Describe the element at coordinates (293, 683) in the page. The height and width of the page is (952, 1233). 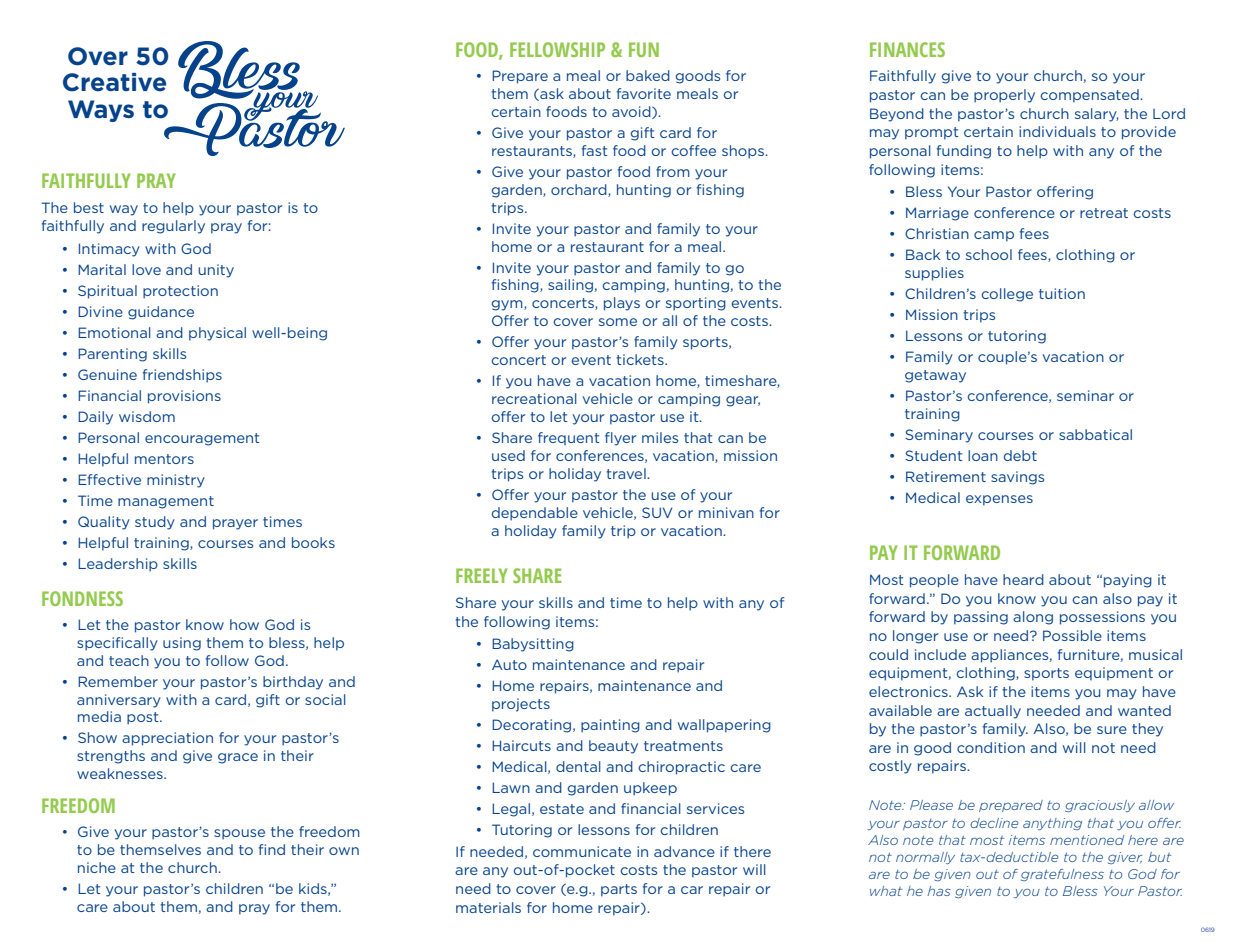
I see `birthday` at that location.
